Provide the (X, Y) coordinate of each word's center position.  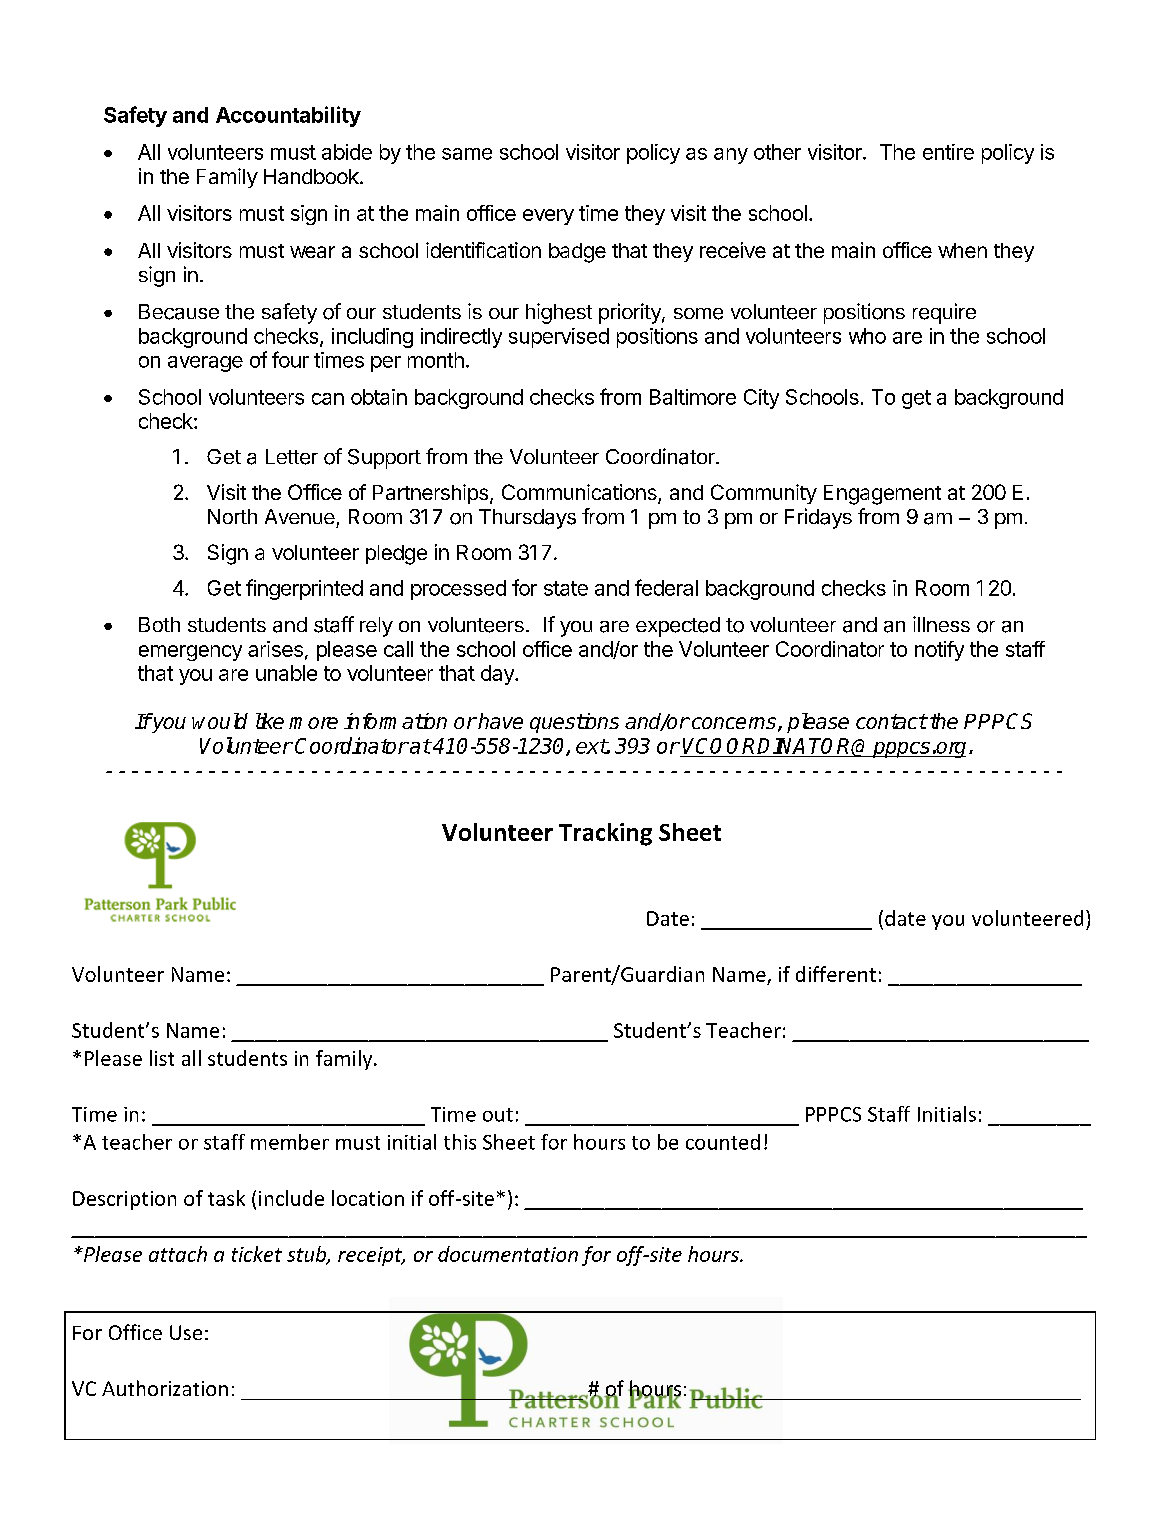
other (777, 152)
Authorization (165, 1388)
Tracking (605, 834)
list (162, 1058)
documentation (508, 1254)
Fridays (818, 518)
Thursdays (527, 519)
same (467, 154)
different (836, 974)
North (232, 516)
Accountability (288, 116)
